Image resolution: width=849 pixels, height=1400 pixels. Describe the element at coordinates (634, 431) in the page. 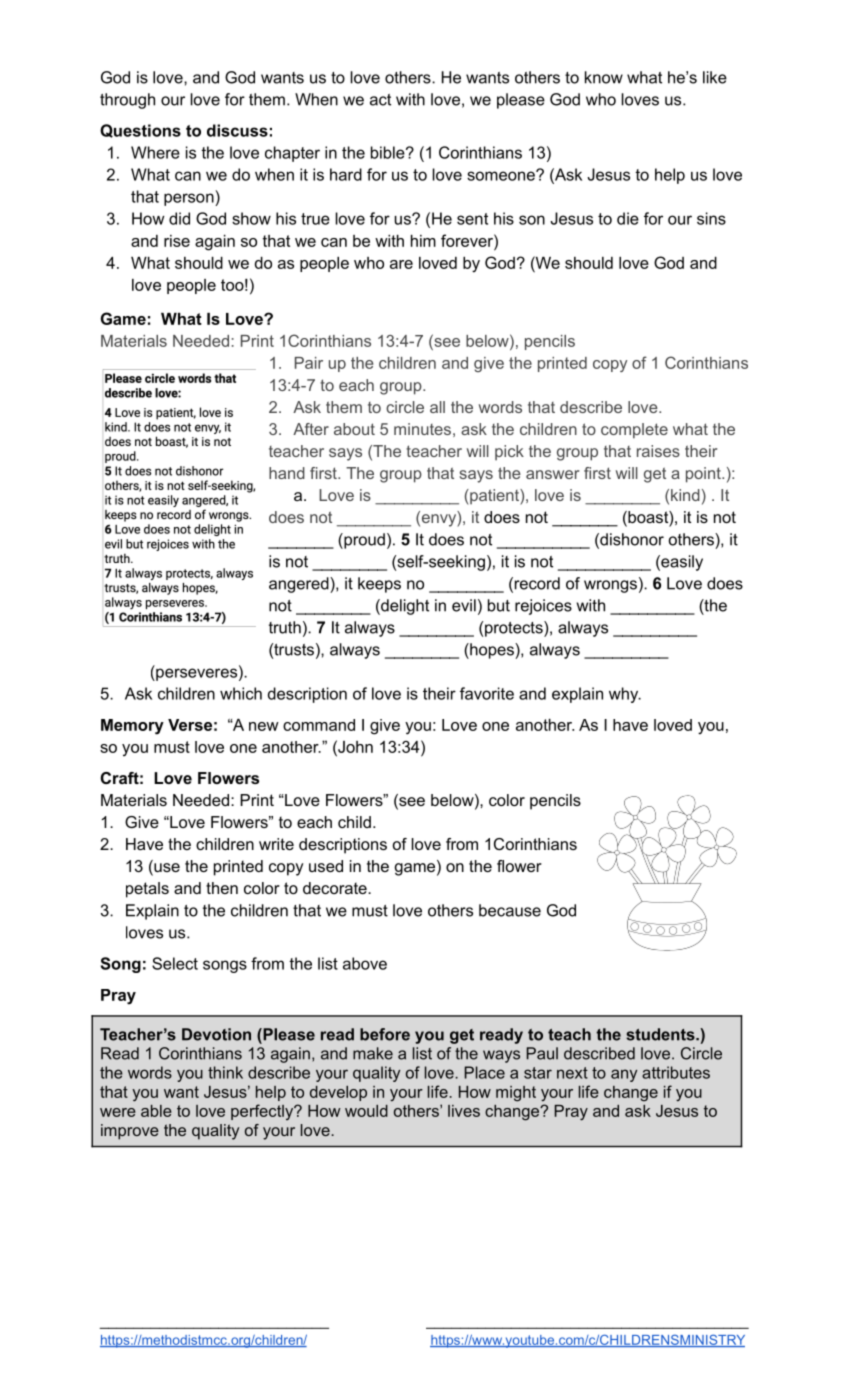

I see `complete` at that location.
